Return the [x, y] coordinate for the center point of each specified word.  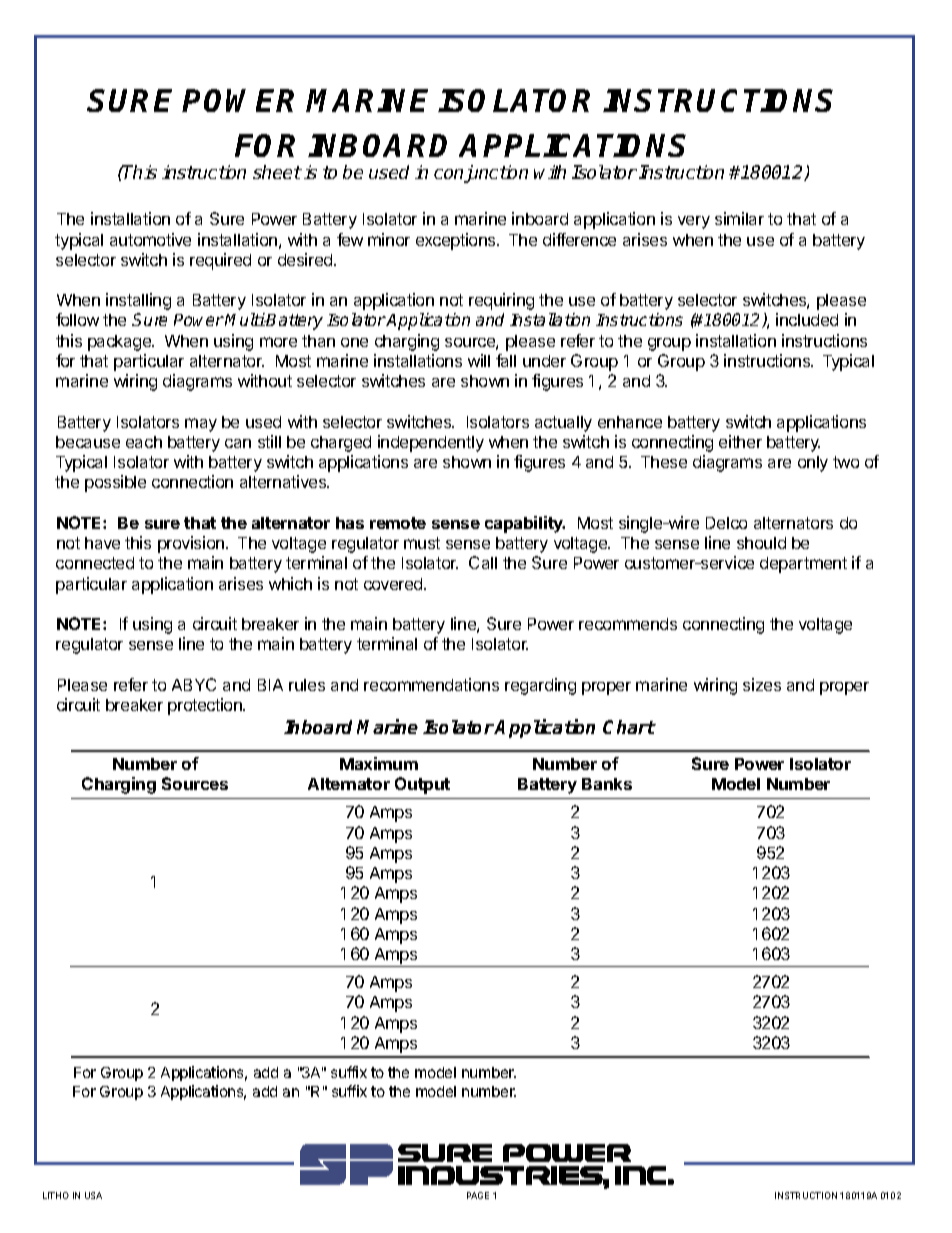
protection [206, 706]
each [144, 442]
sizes [762, 684]
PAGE [478, 1195]
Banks [607, 784]
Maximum [379, 763]
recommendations [431, 684]
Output [422, 785]
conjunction [481, 174]
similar [739, 218]
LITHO [56, 1195]
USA [93, 1195]
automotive [150, 239]
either [740, 441]
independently [431, 443]
